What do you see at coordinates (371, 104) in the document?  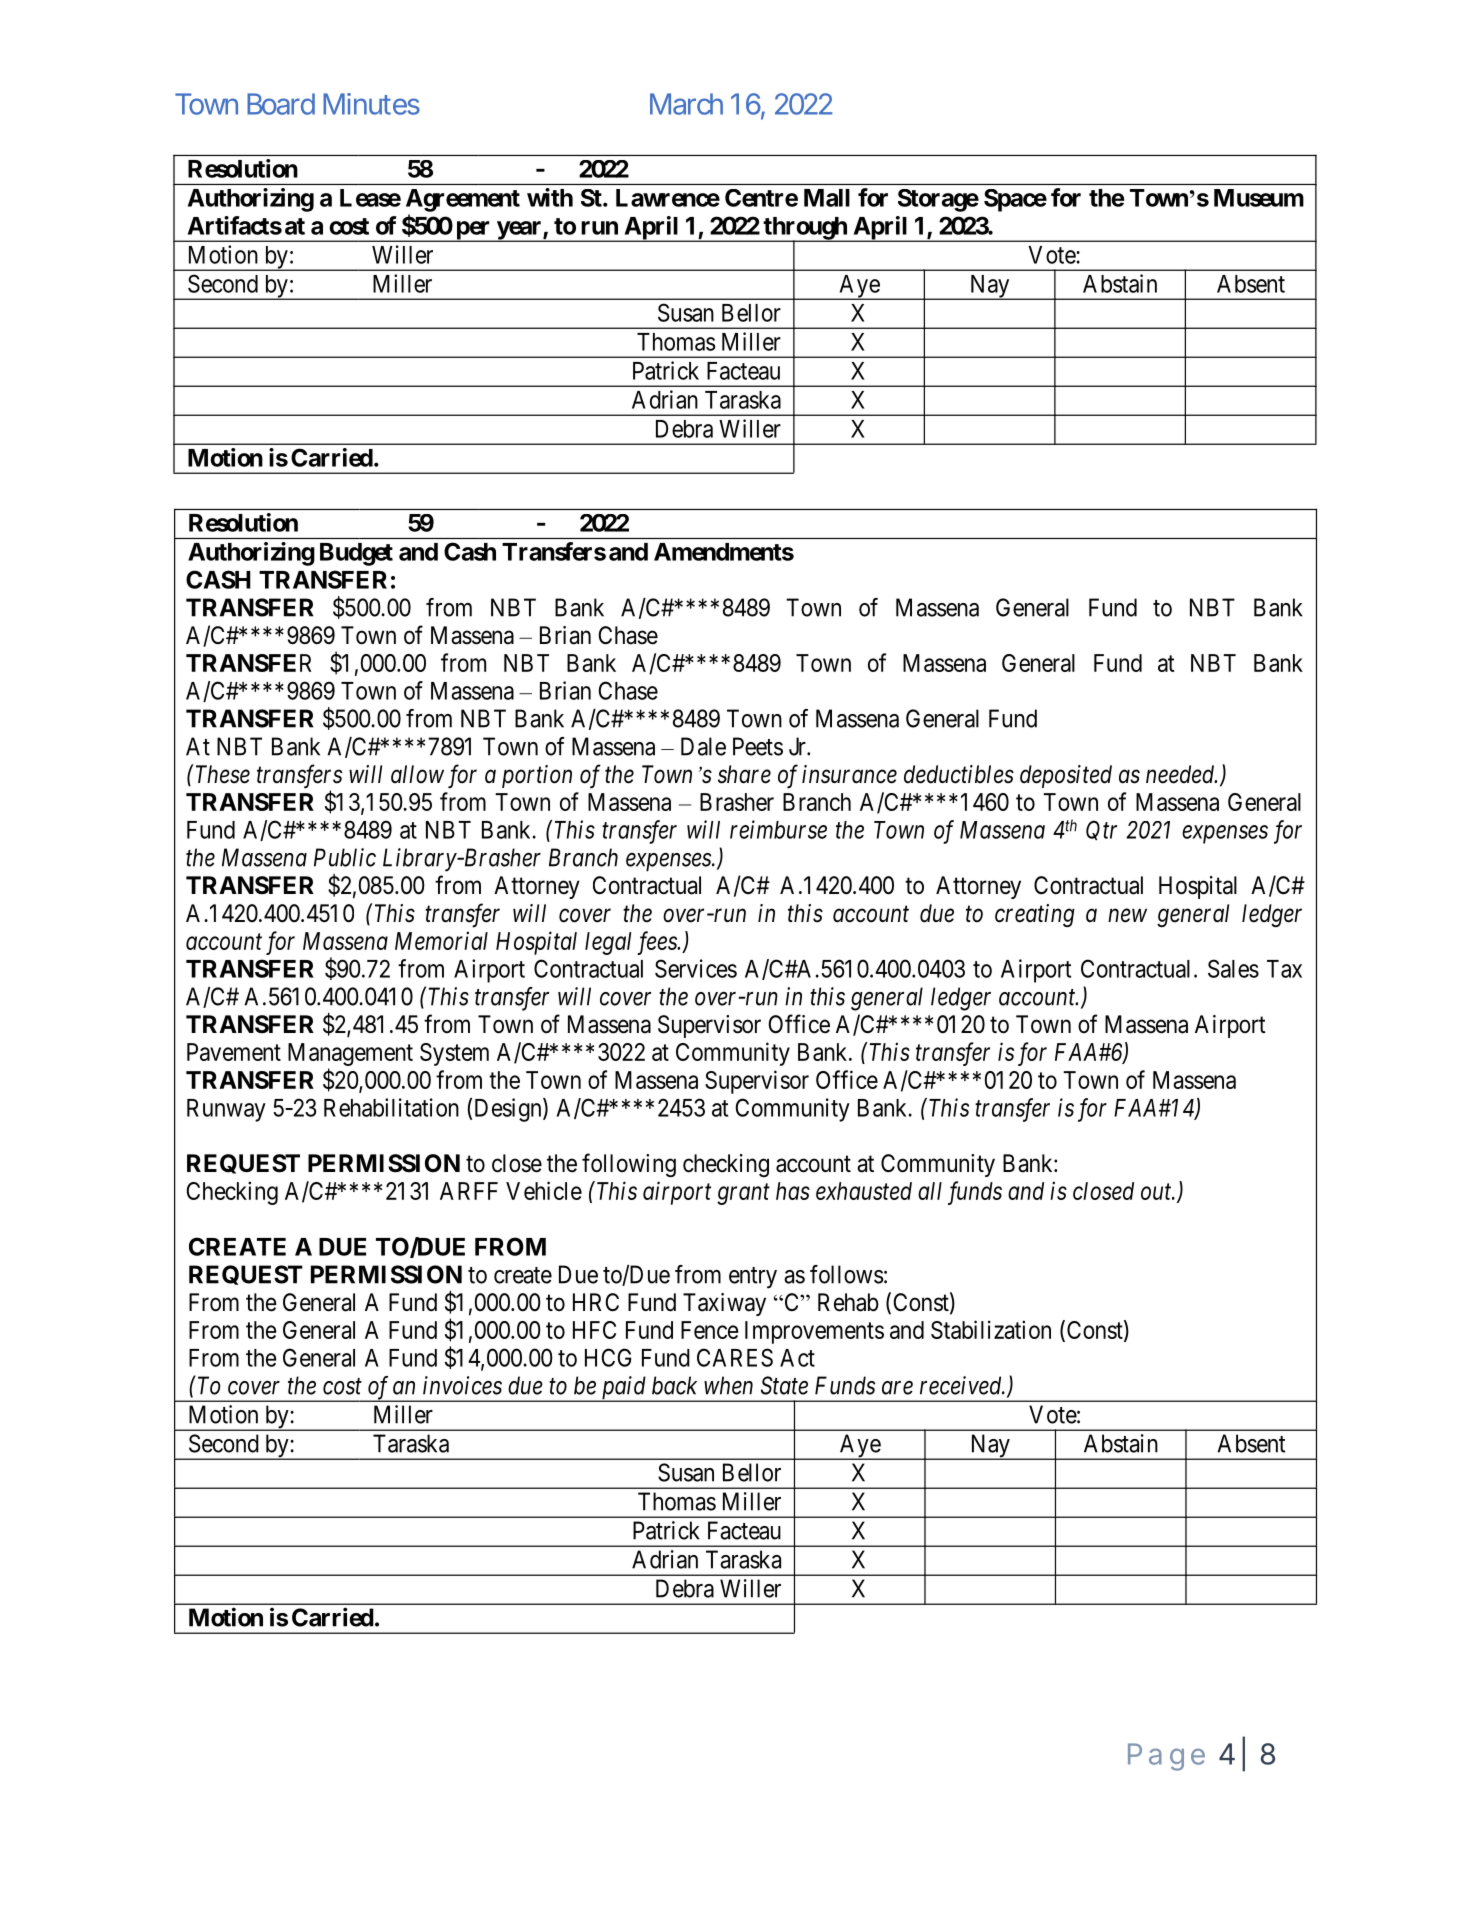 I see `Minutes` at bounding box center [371, 104].
